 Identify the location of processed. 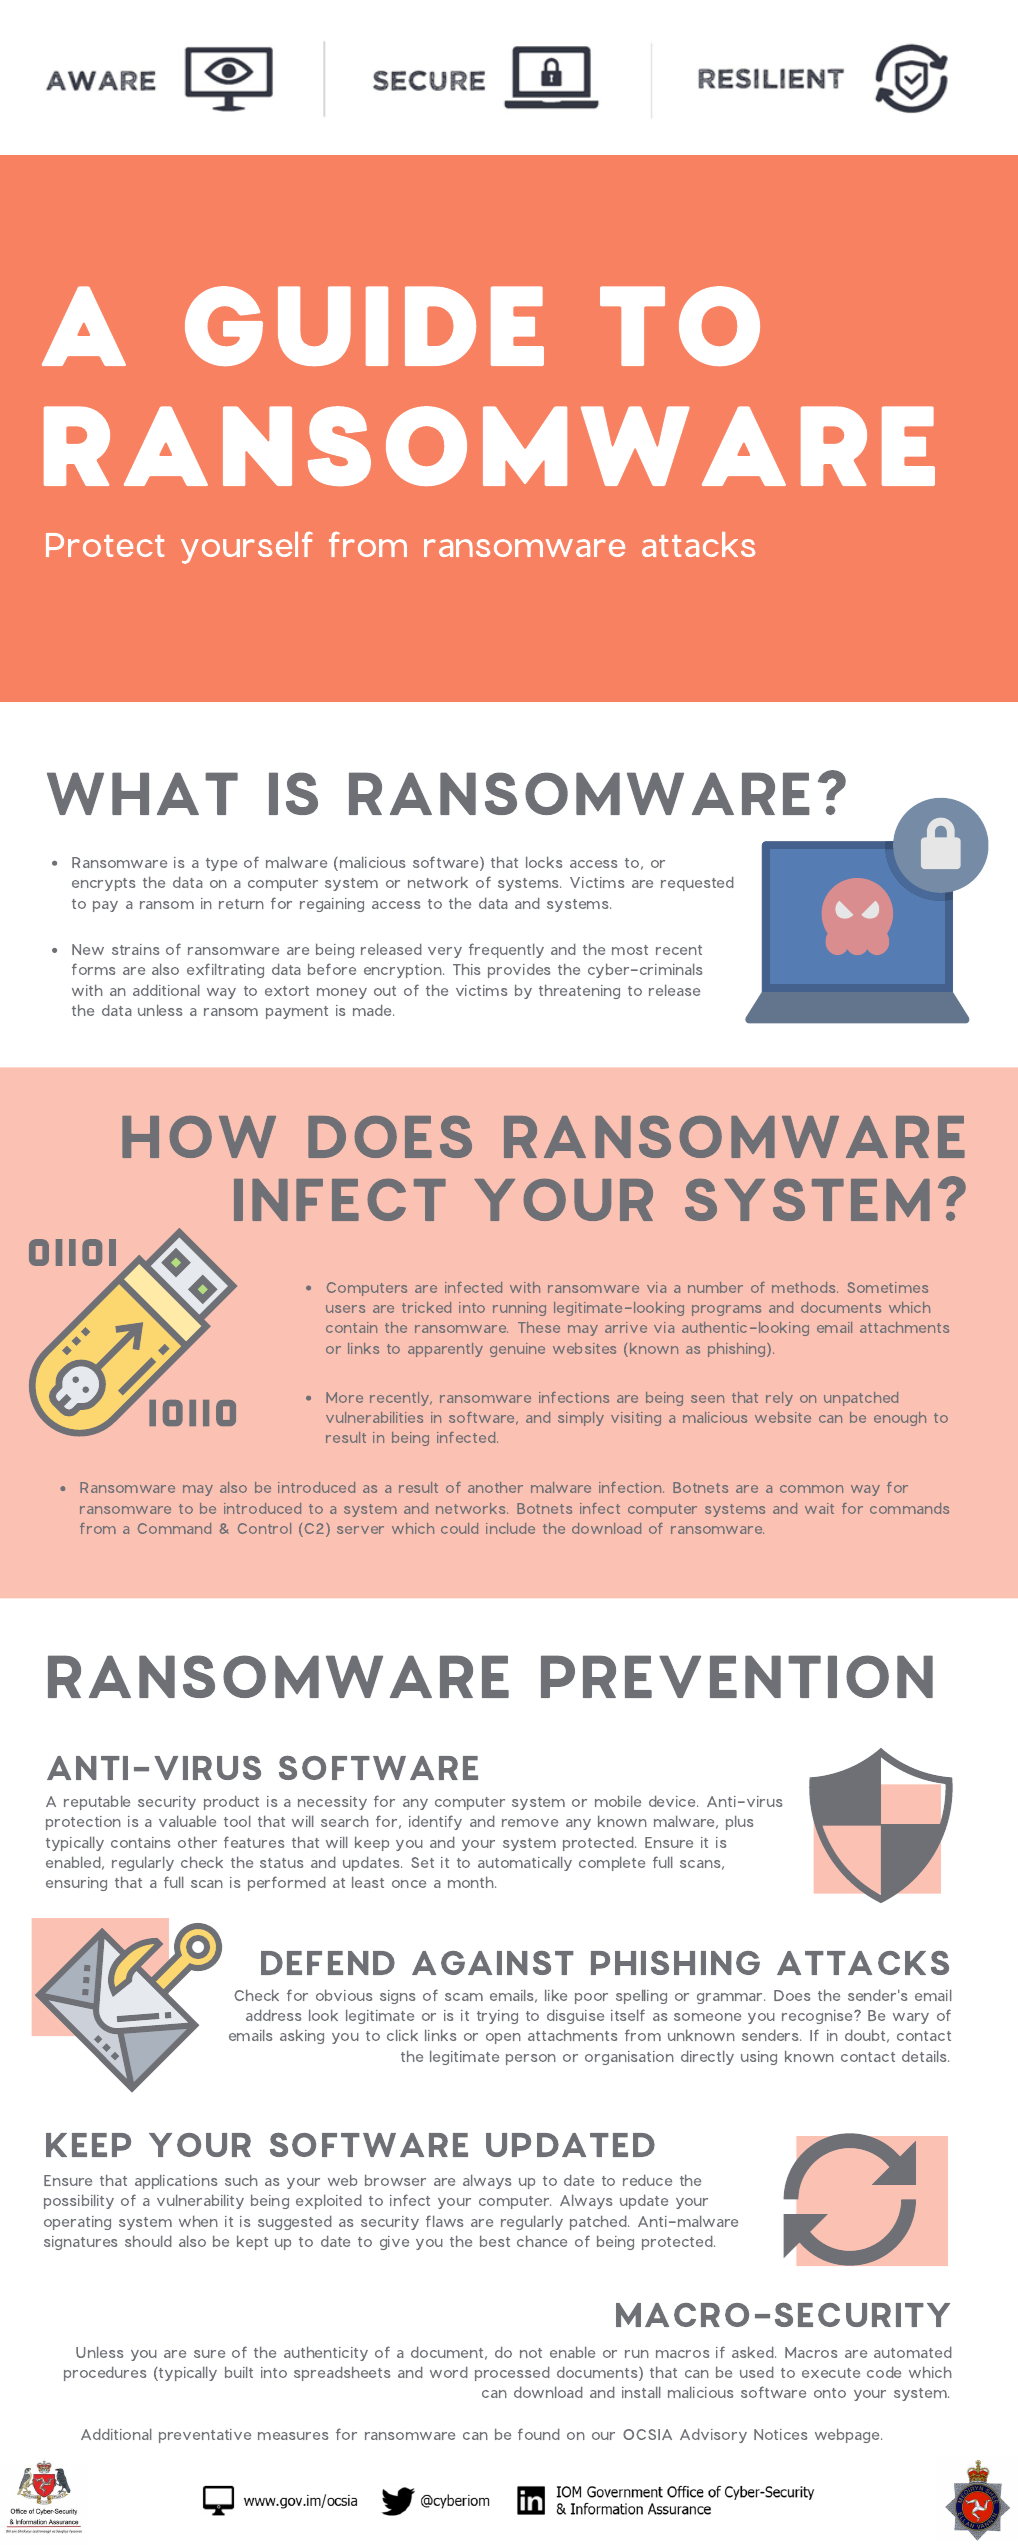
(512, 2373).
